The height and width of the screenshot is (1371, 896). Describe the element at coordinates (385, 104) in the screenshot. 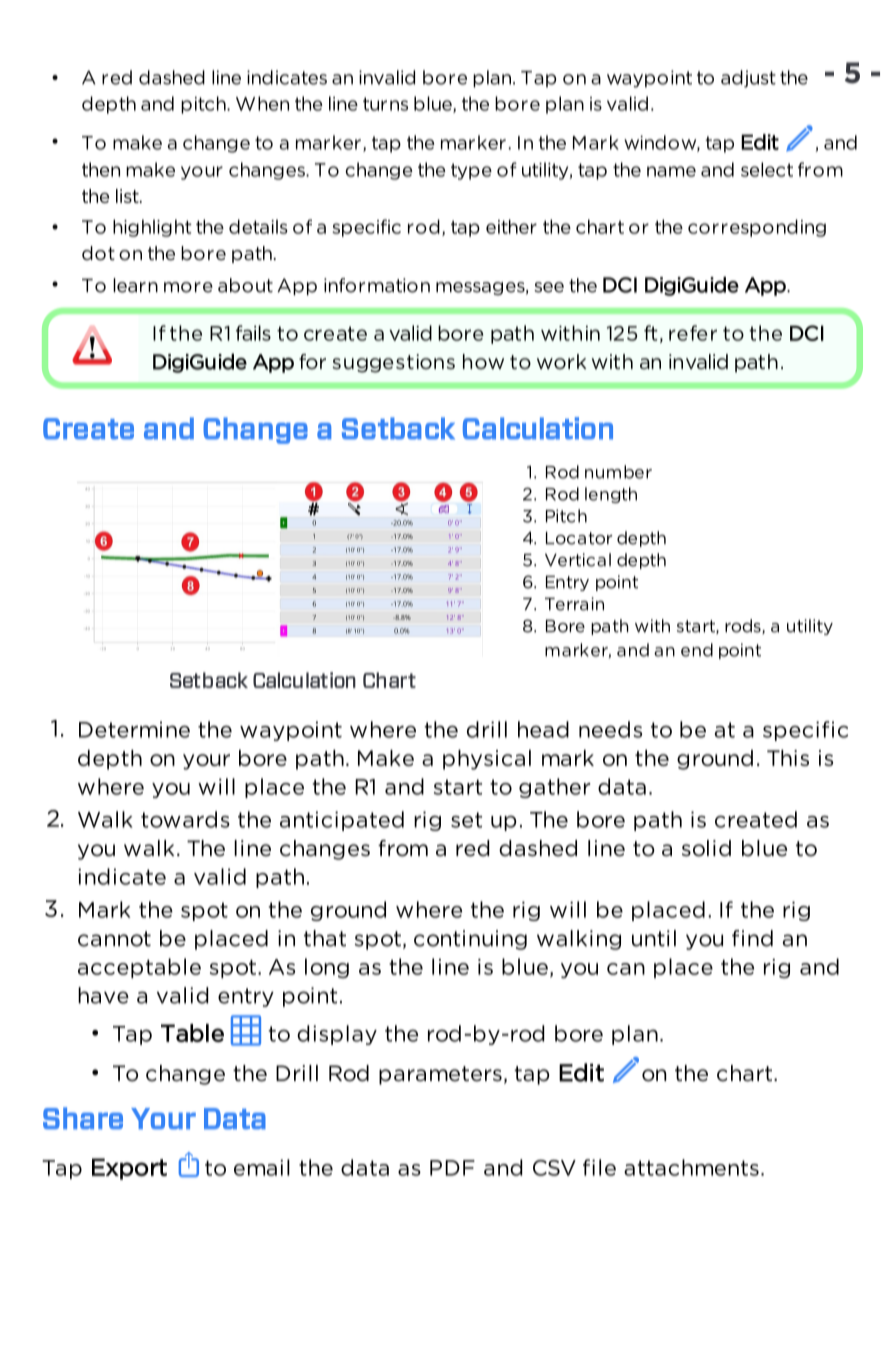

I see `turns` at that location.
